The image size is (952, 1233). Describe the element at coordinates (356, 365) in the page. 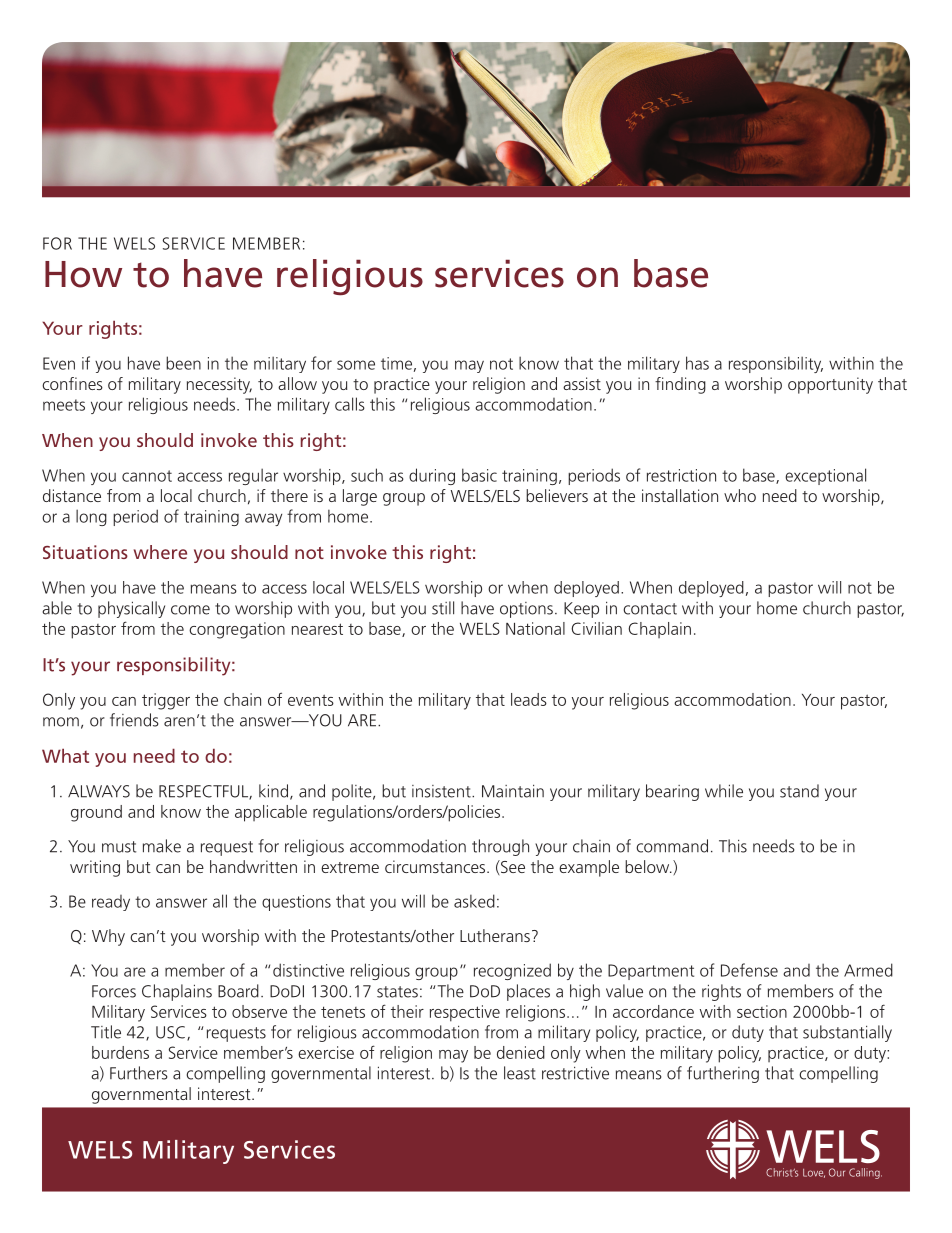

I see `some` at that location.
